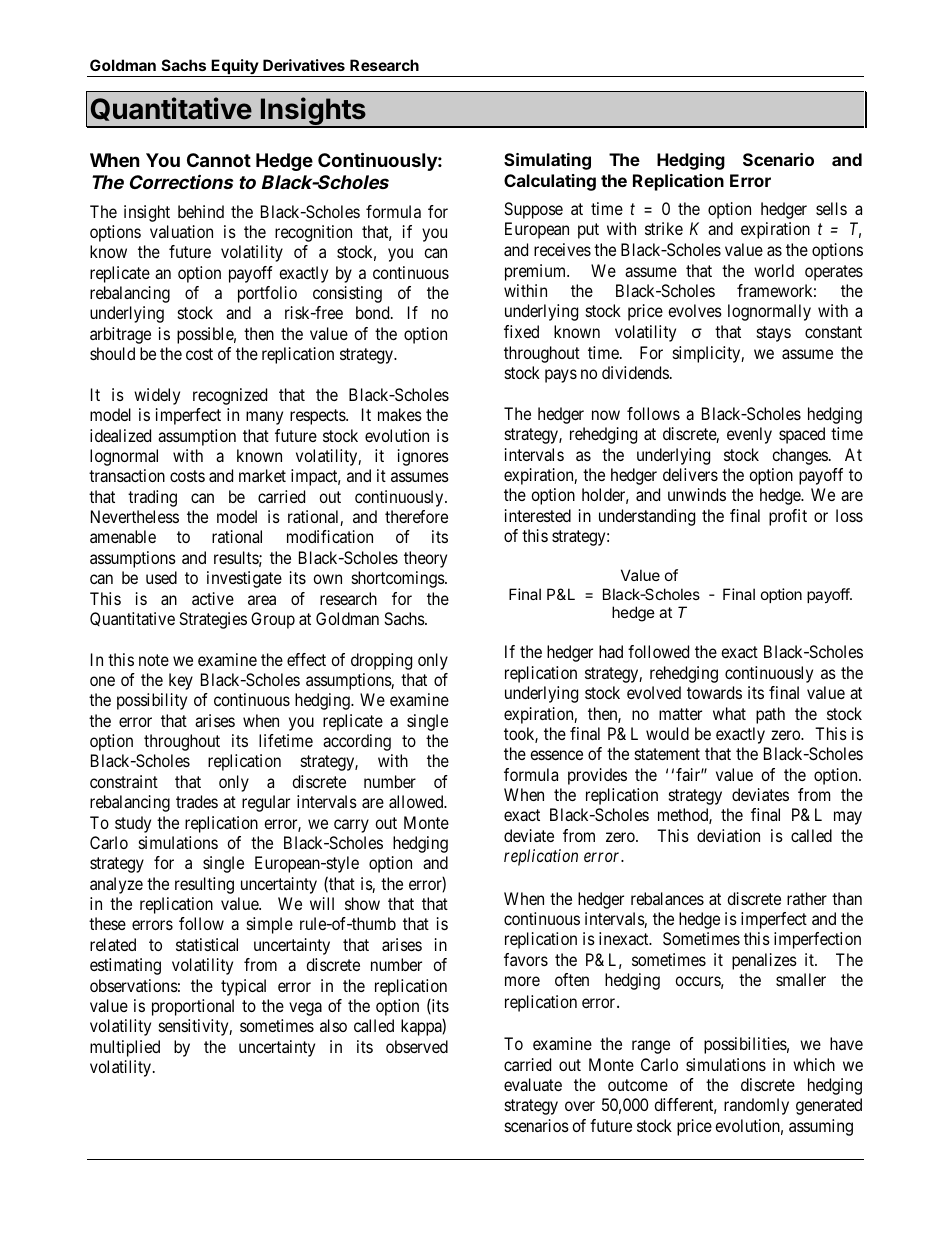 Image resolution: width=952 pixels, height=1233 pixels. What do you see at coordinates (125, 1048) in the page?
I see `multiplied` at bounding box center [125, 1048].
